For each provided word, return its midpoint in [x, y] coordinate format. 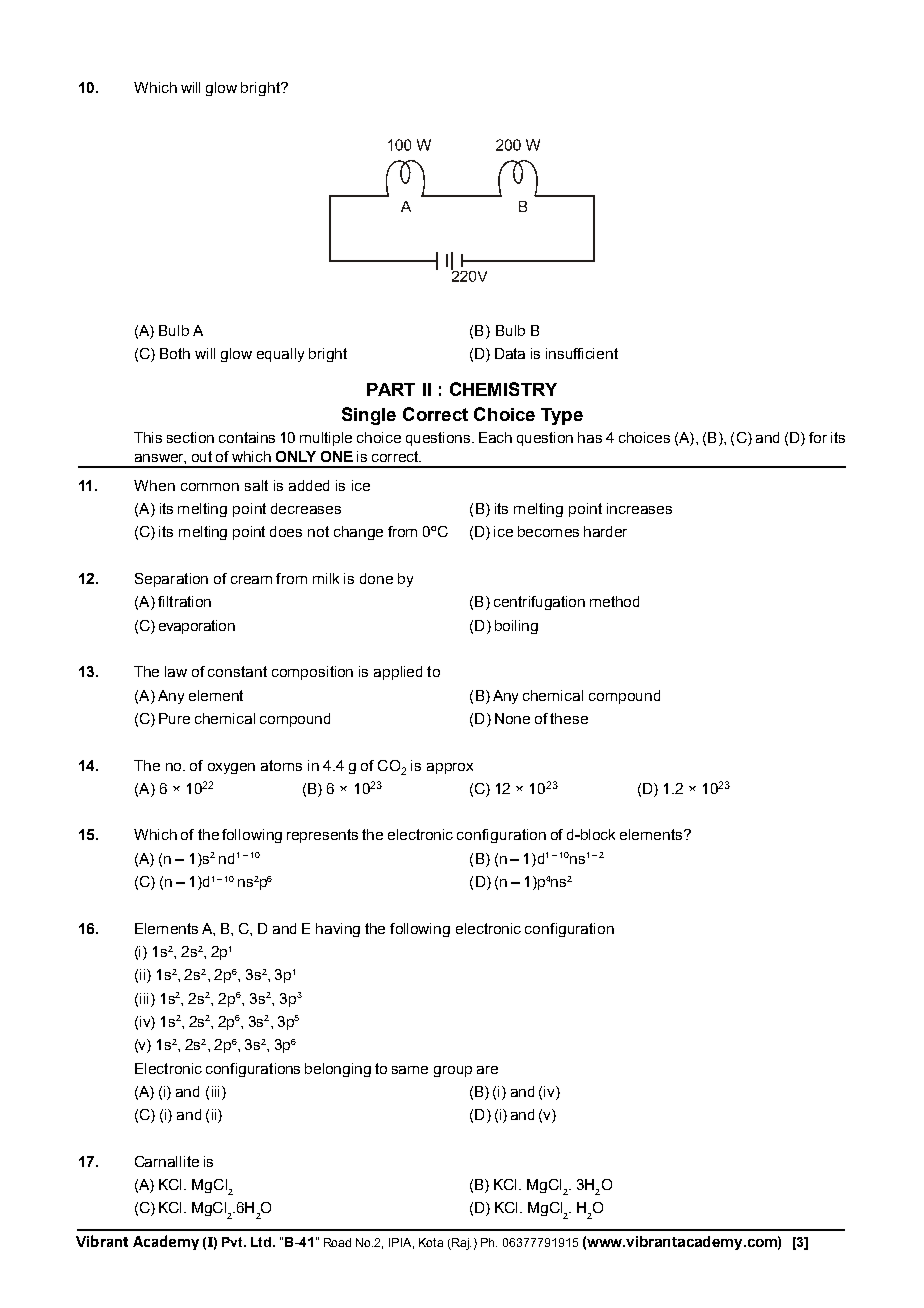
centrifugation [539, 603]
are [487, 1070]
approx [450, 768]
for [818, 437]
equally [280, 355]
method [614, 601]
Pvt [233, 1242]
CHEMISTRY [503, 389]
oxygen [231, 768]
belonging [338, 1070]
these [569, 718]
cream [251, 580]
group [453, 1071]
